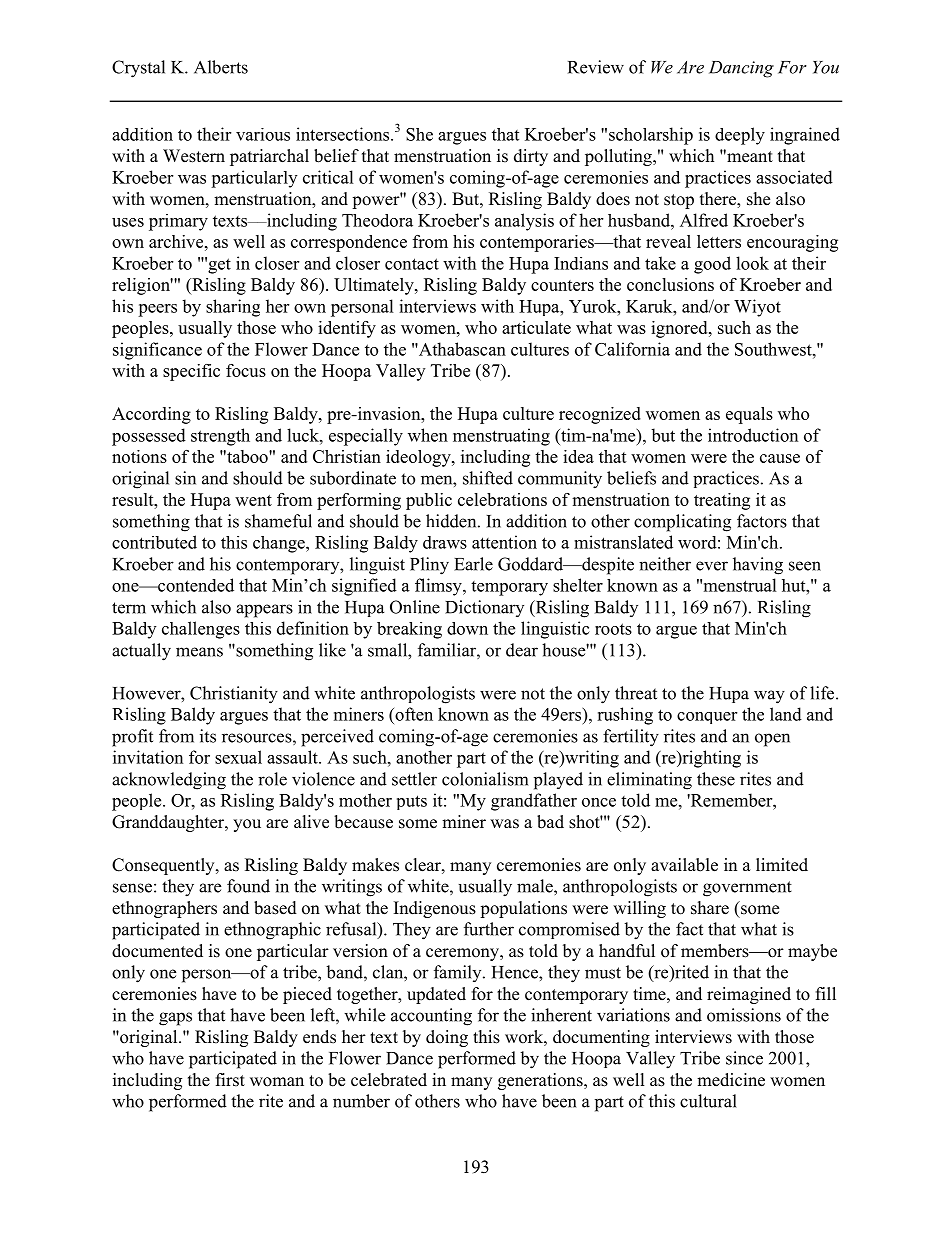 This screenshot has height=1233, width=952. Describe the element at coordinates (536, 327) in the screenshot. I see `articulate` at that location.
